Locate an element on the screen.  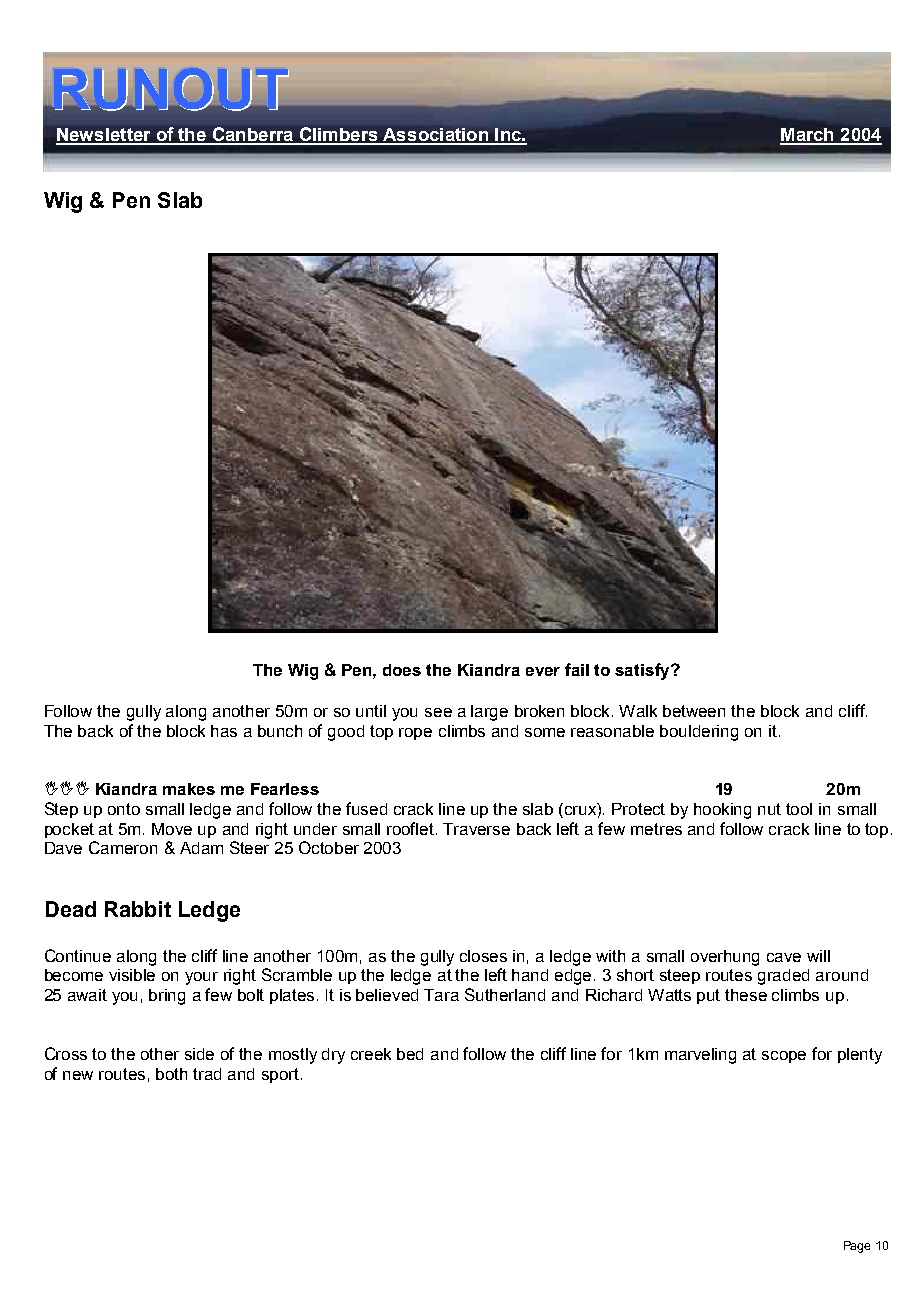
Newsletter is located at coordinates (104, 136).
